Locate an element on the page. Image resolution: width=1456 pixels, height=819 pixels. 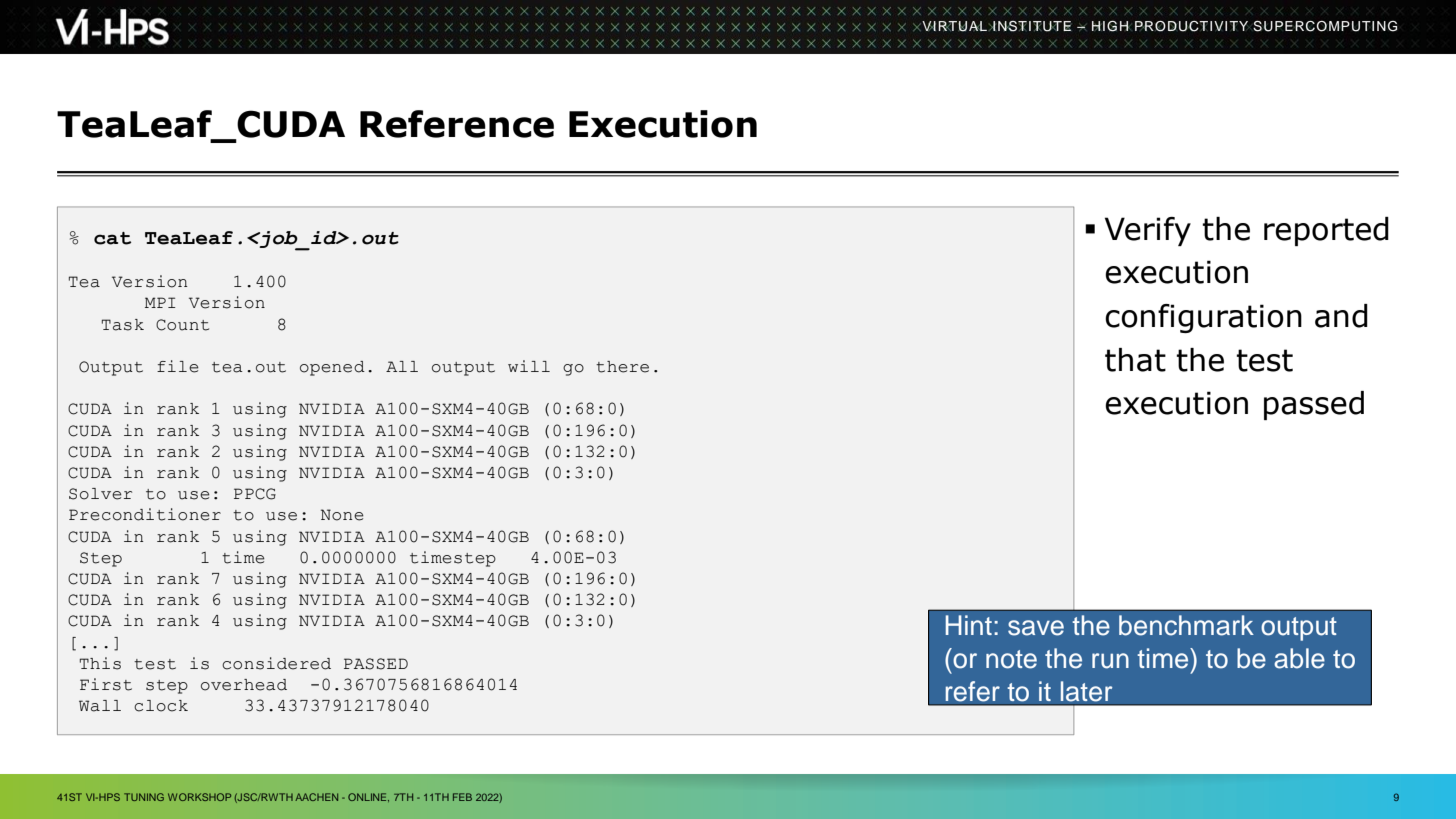
cat is located at coordinates (112, 238).
